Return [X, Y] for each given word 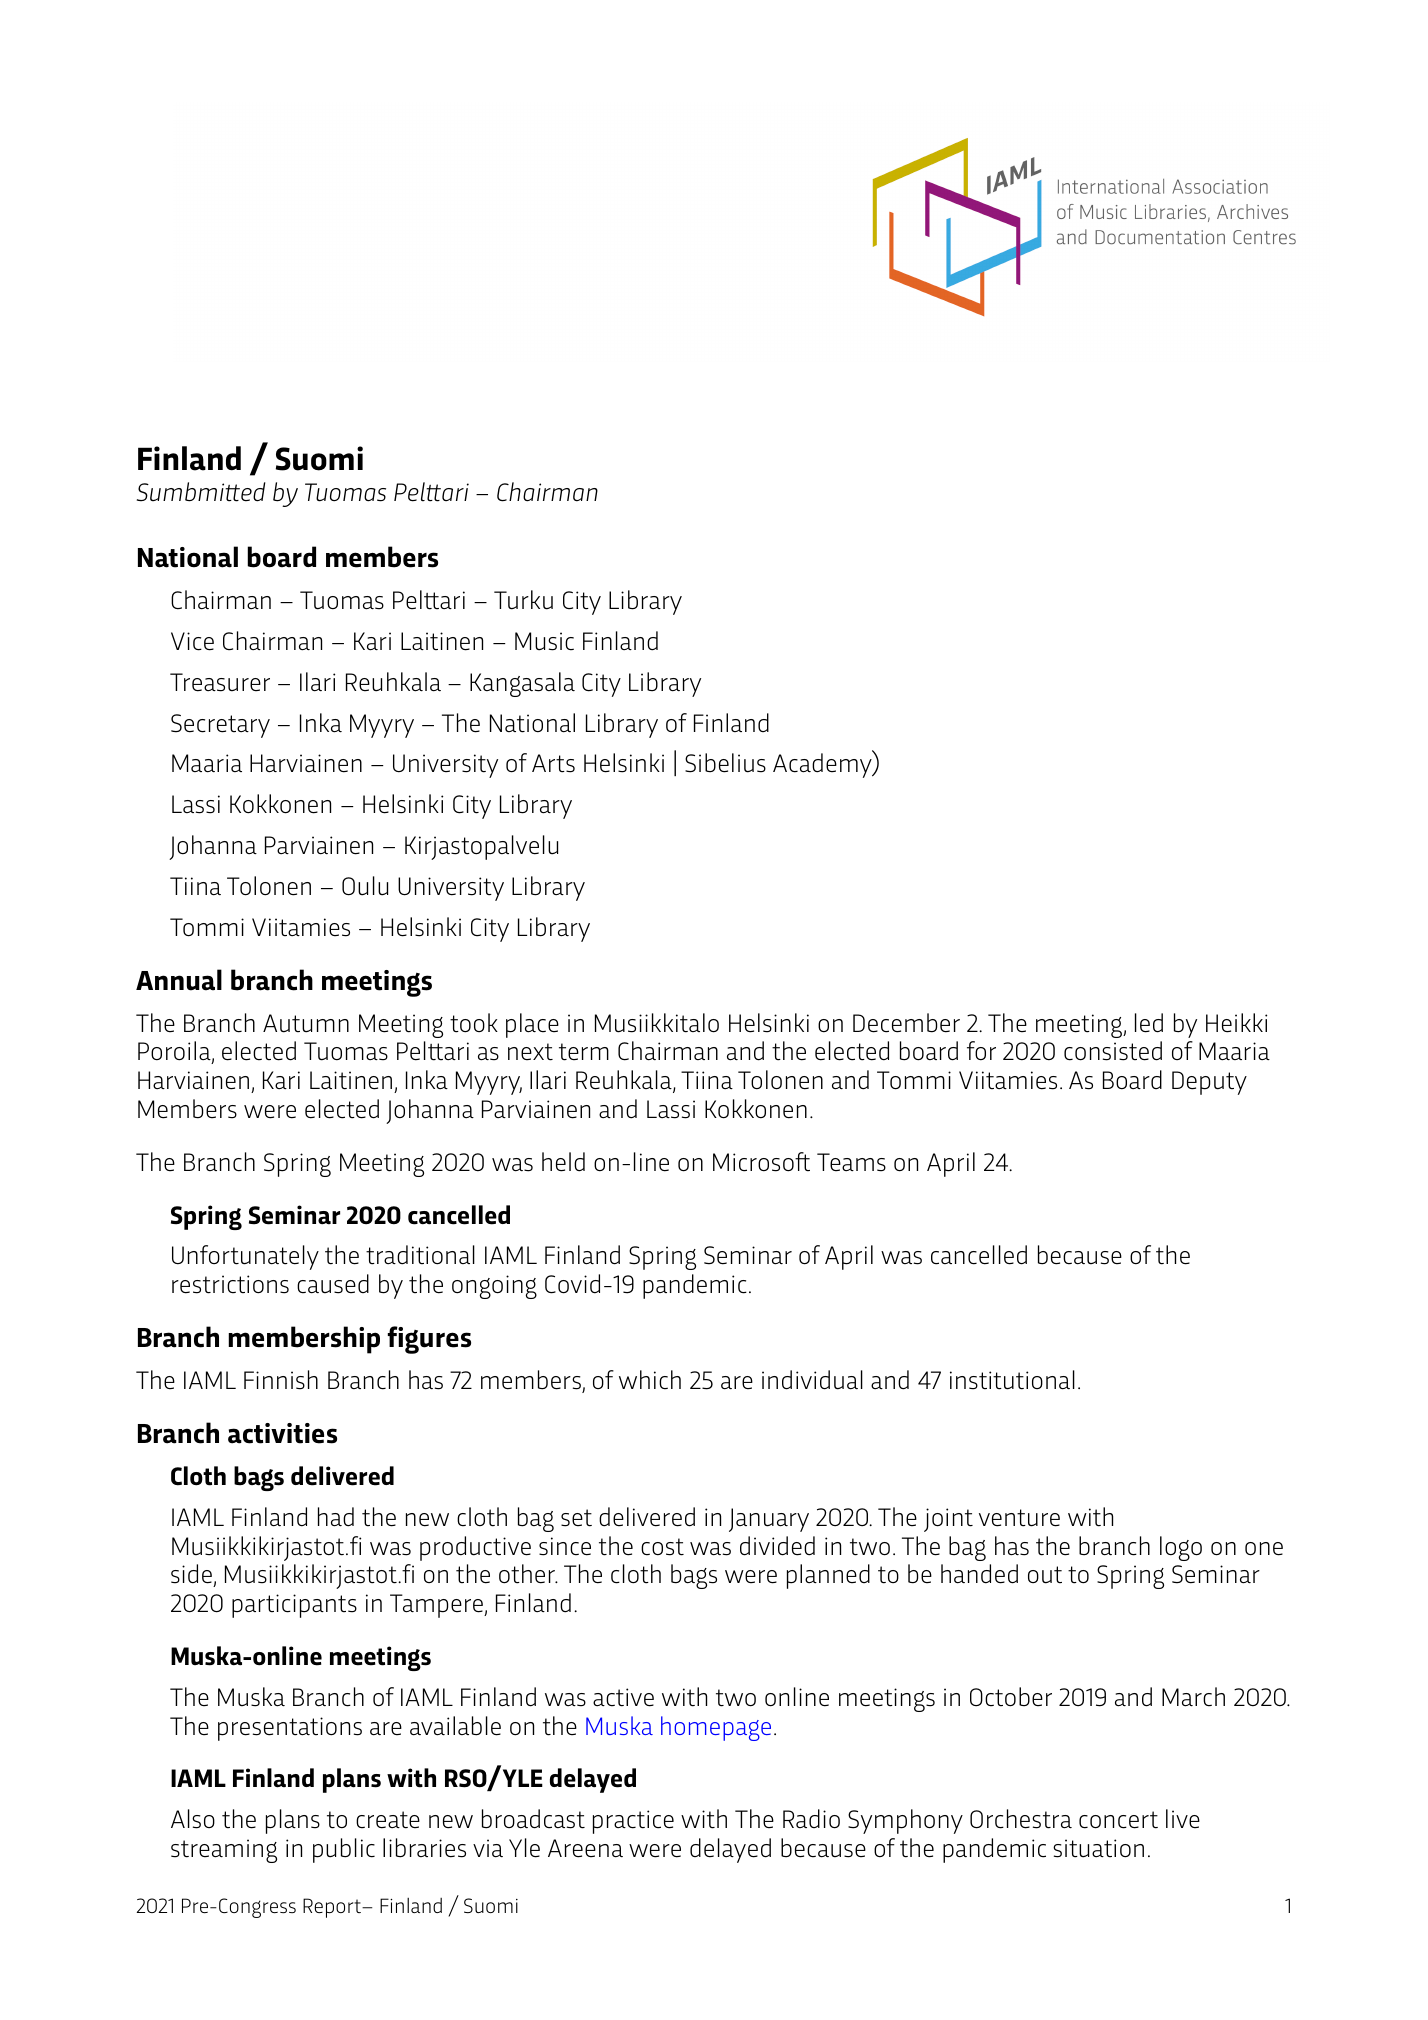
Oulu [365, 886]
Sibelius [725, 763]
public [344, 1850]
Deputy [1209, 1083]
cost [662, 1547]
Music [544, 641]
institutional [1012, 1380]
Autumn [306, 1023]
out [1045, 1575]
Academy [823, 765]
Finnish [281, 1380]
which [650, 1380]
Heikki [1236, 1023]
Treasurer [220, 682]
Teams [851, 1162]
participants [294, 1606]
